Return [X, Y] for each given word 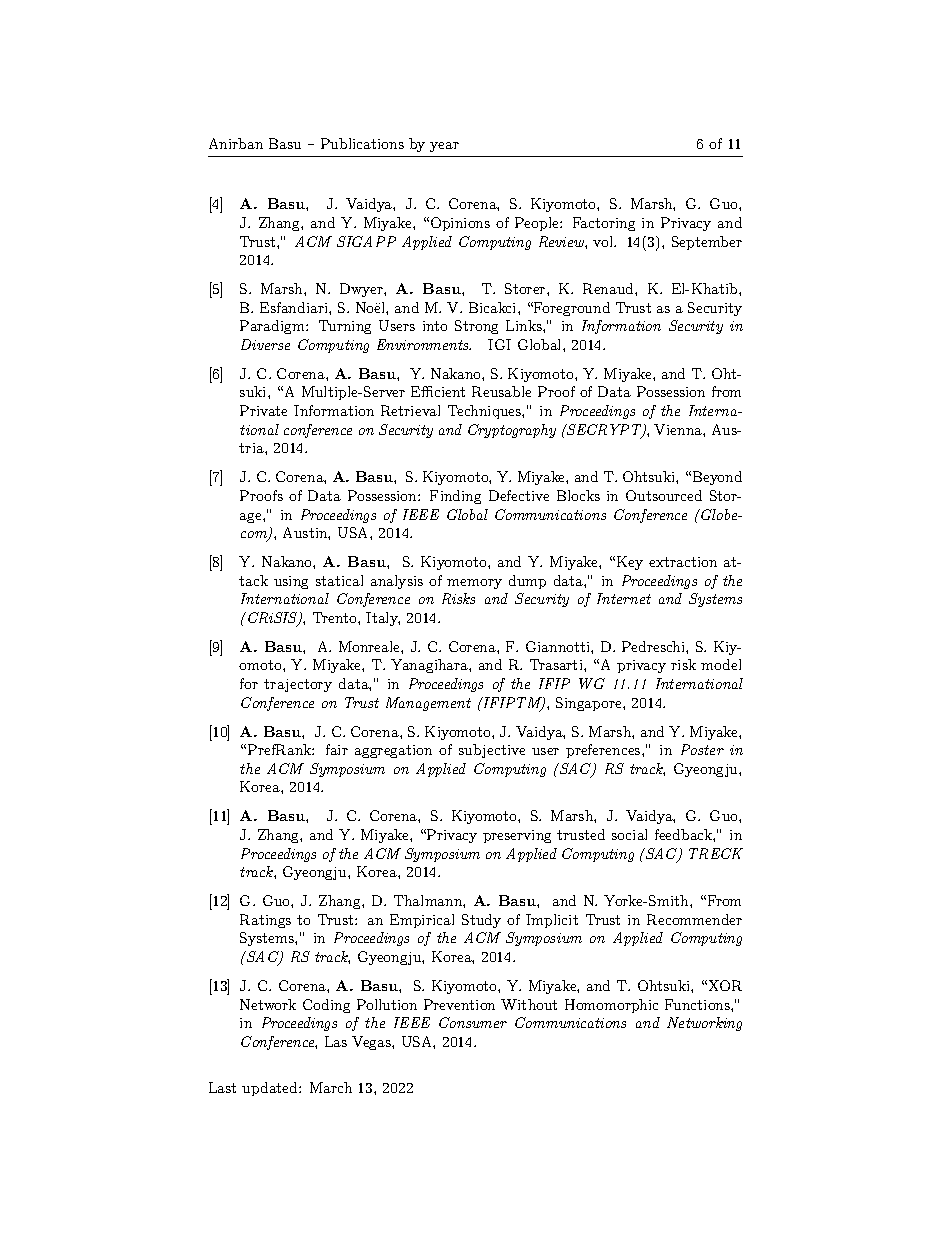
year [444, 147]
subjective [492, 751]
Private [263, 410]
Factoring [604, 224]
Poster [702, 749]
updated [271, 1089]
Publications [362, 143]
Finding [455, 497]
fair [337, 749]
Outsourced [664, 495]
